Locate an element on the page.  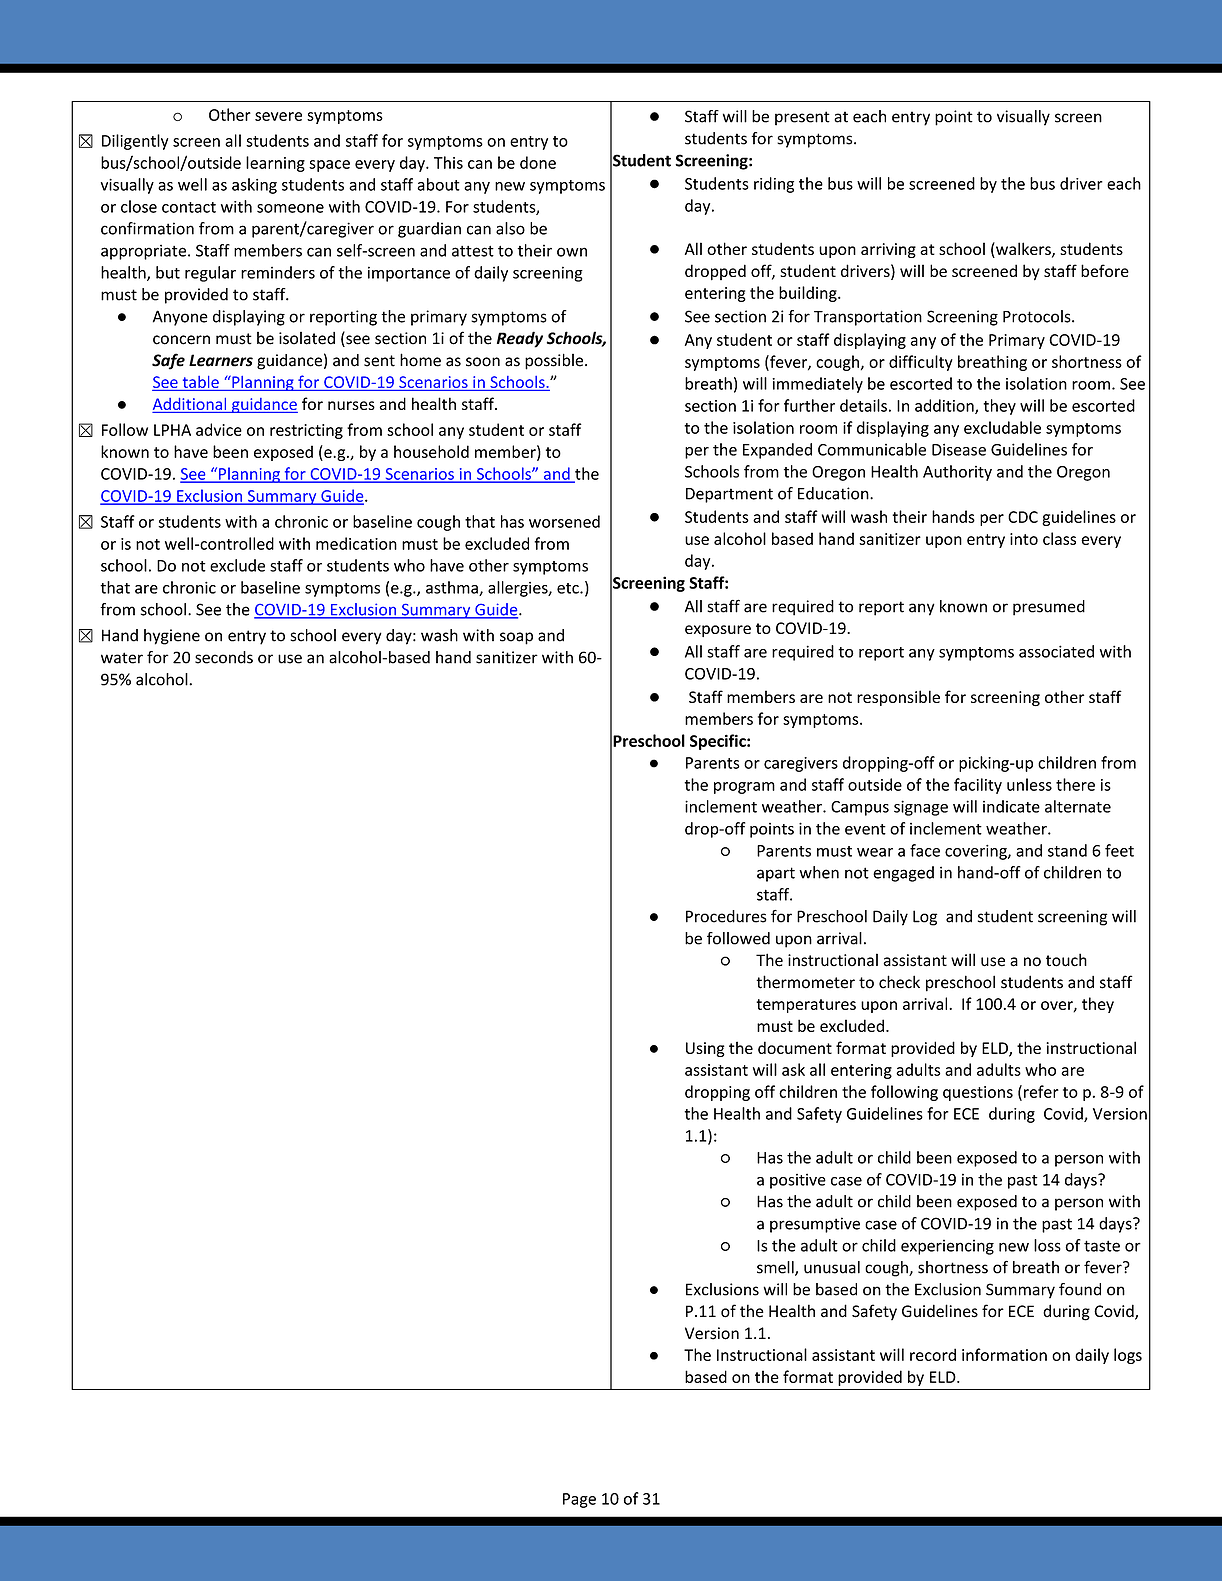
Page is located at coordinates (579, 1500).
